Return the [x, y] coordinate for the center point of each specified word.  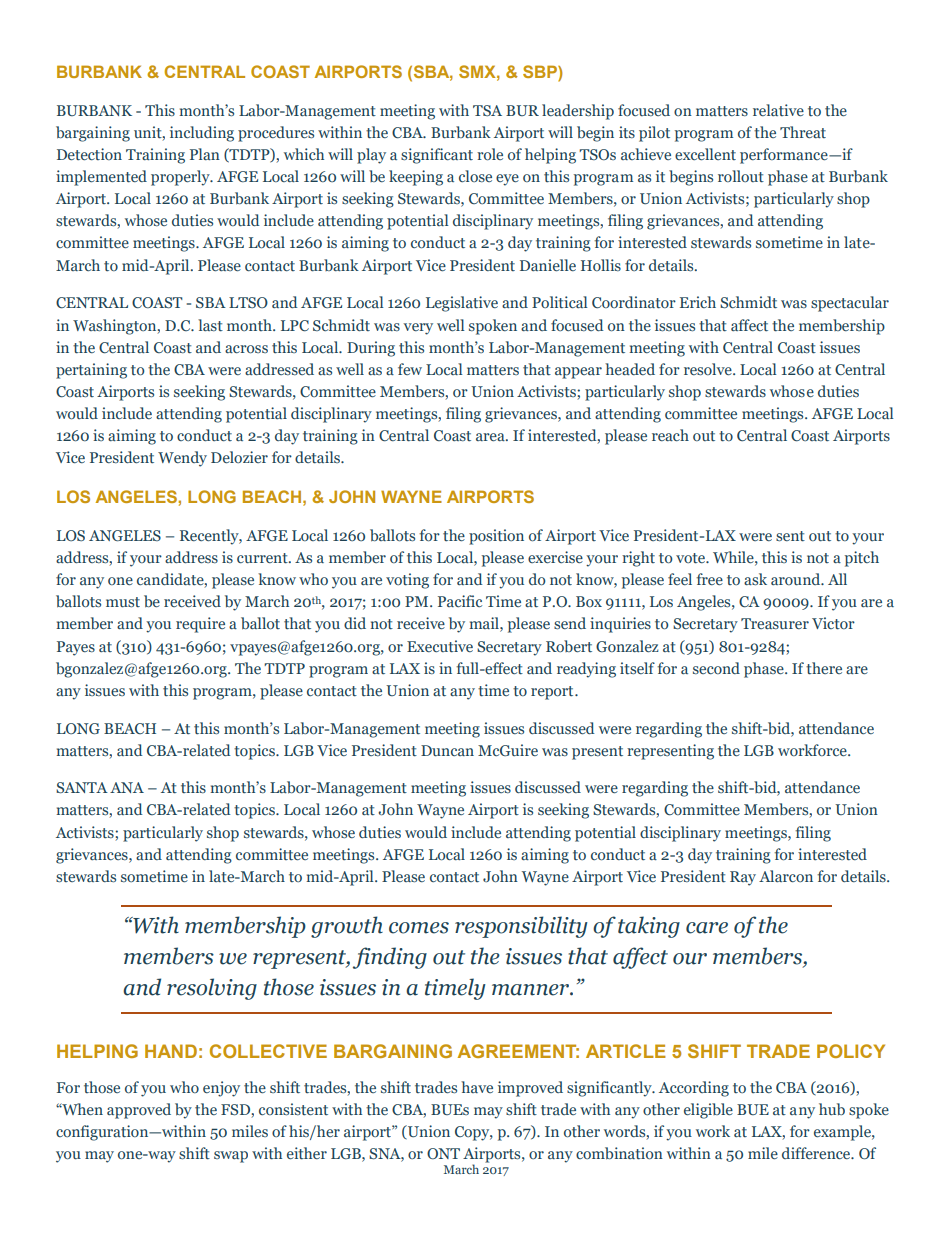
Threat [803, 132]
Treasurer [775, 624]
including [202, 134]
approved [139, 1111]
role [490, 154]
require [200, 625]
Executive [440, 646]
